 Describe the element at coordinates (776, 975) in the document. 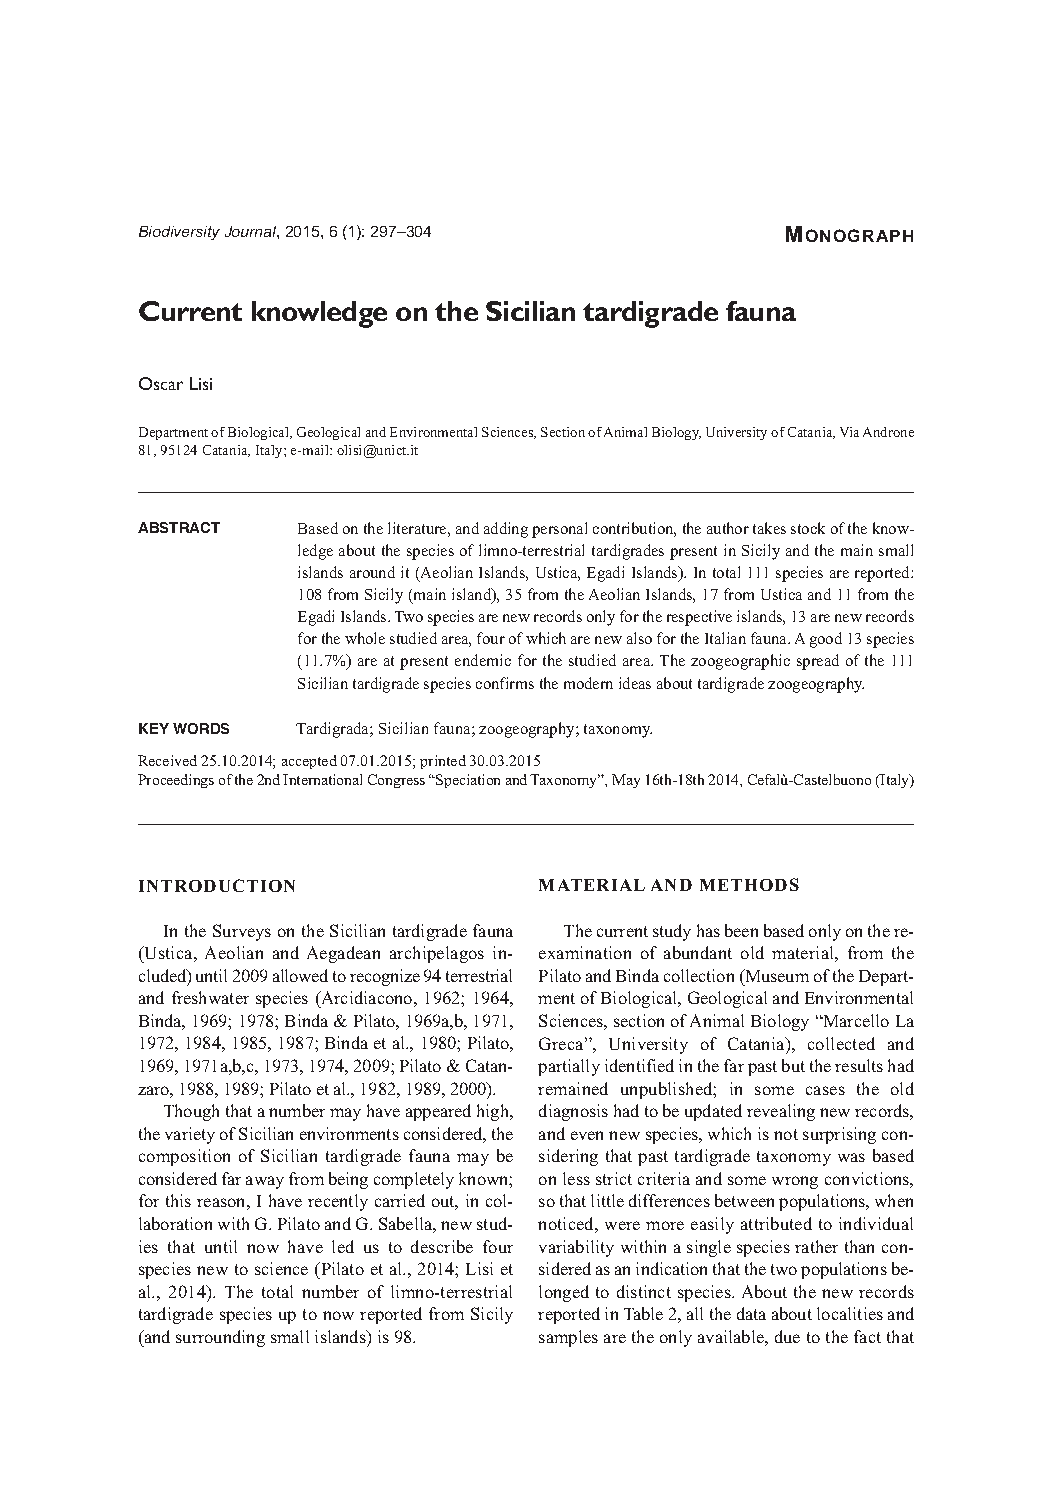

I see `Museum` at that location.
